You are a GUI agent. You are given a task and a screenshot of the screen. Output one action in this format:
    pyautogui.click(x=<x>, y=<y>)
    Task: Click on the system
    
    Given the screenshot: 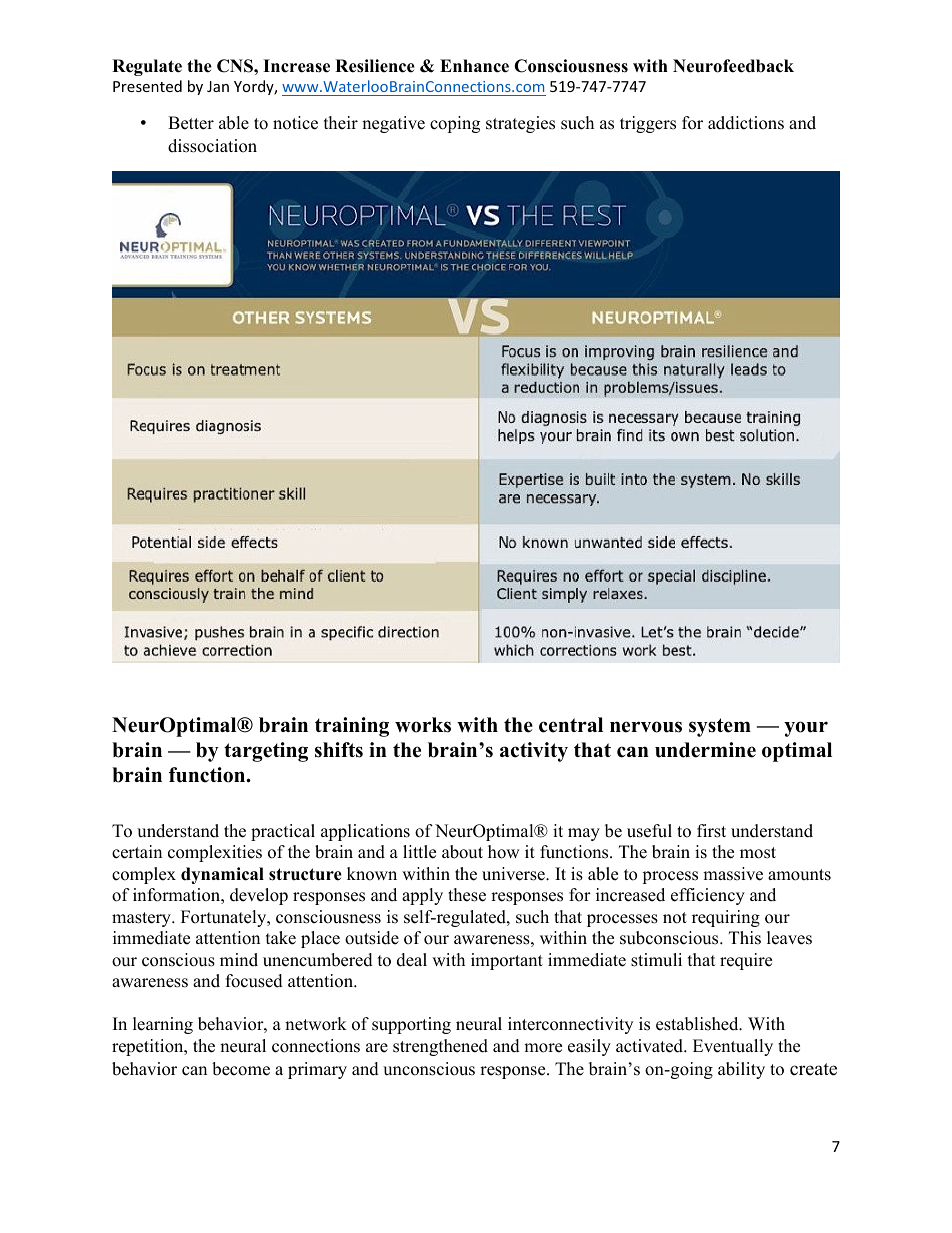 What is the action you would take?
    pyautogui.click(x=720, y=727)
